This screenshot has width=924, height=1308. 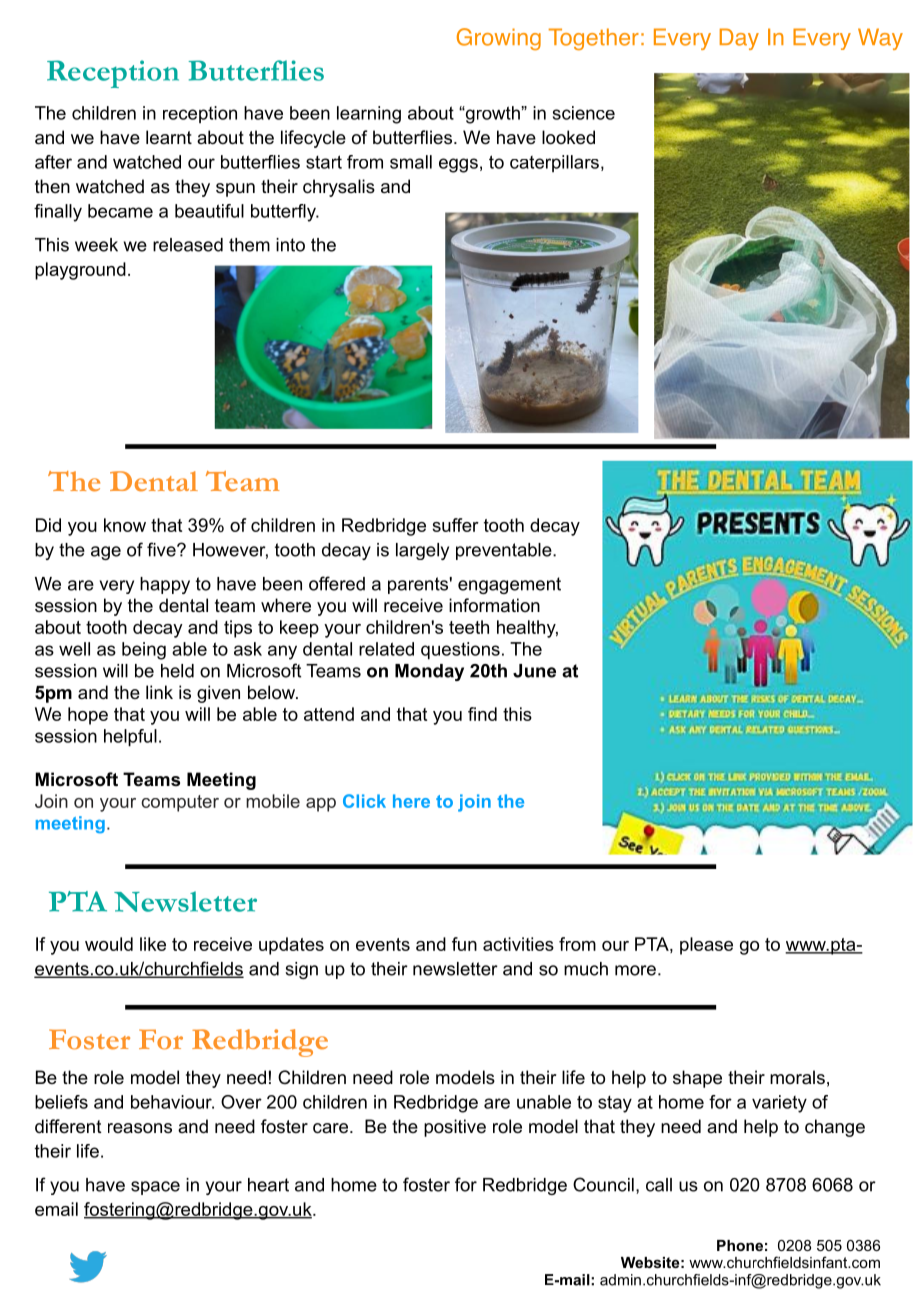 What do you see at coordinates (155, 1188) in the screenshot?
I see `space` at bounding box center [155, 1188].
